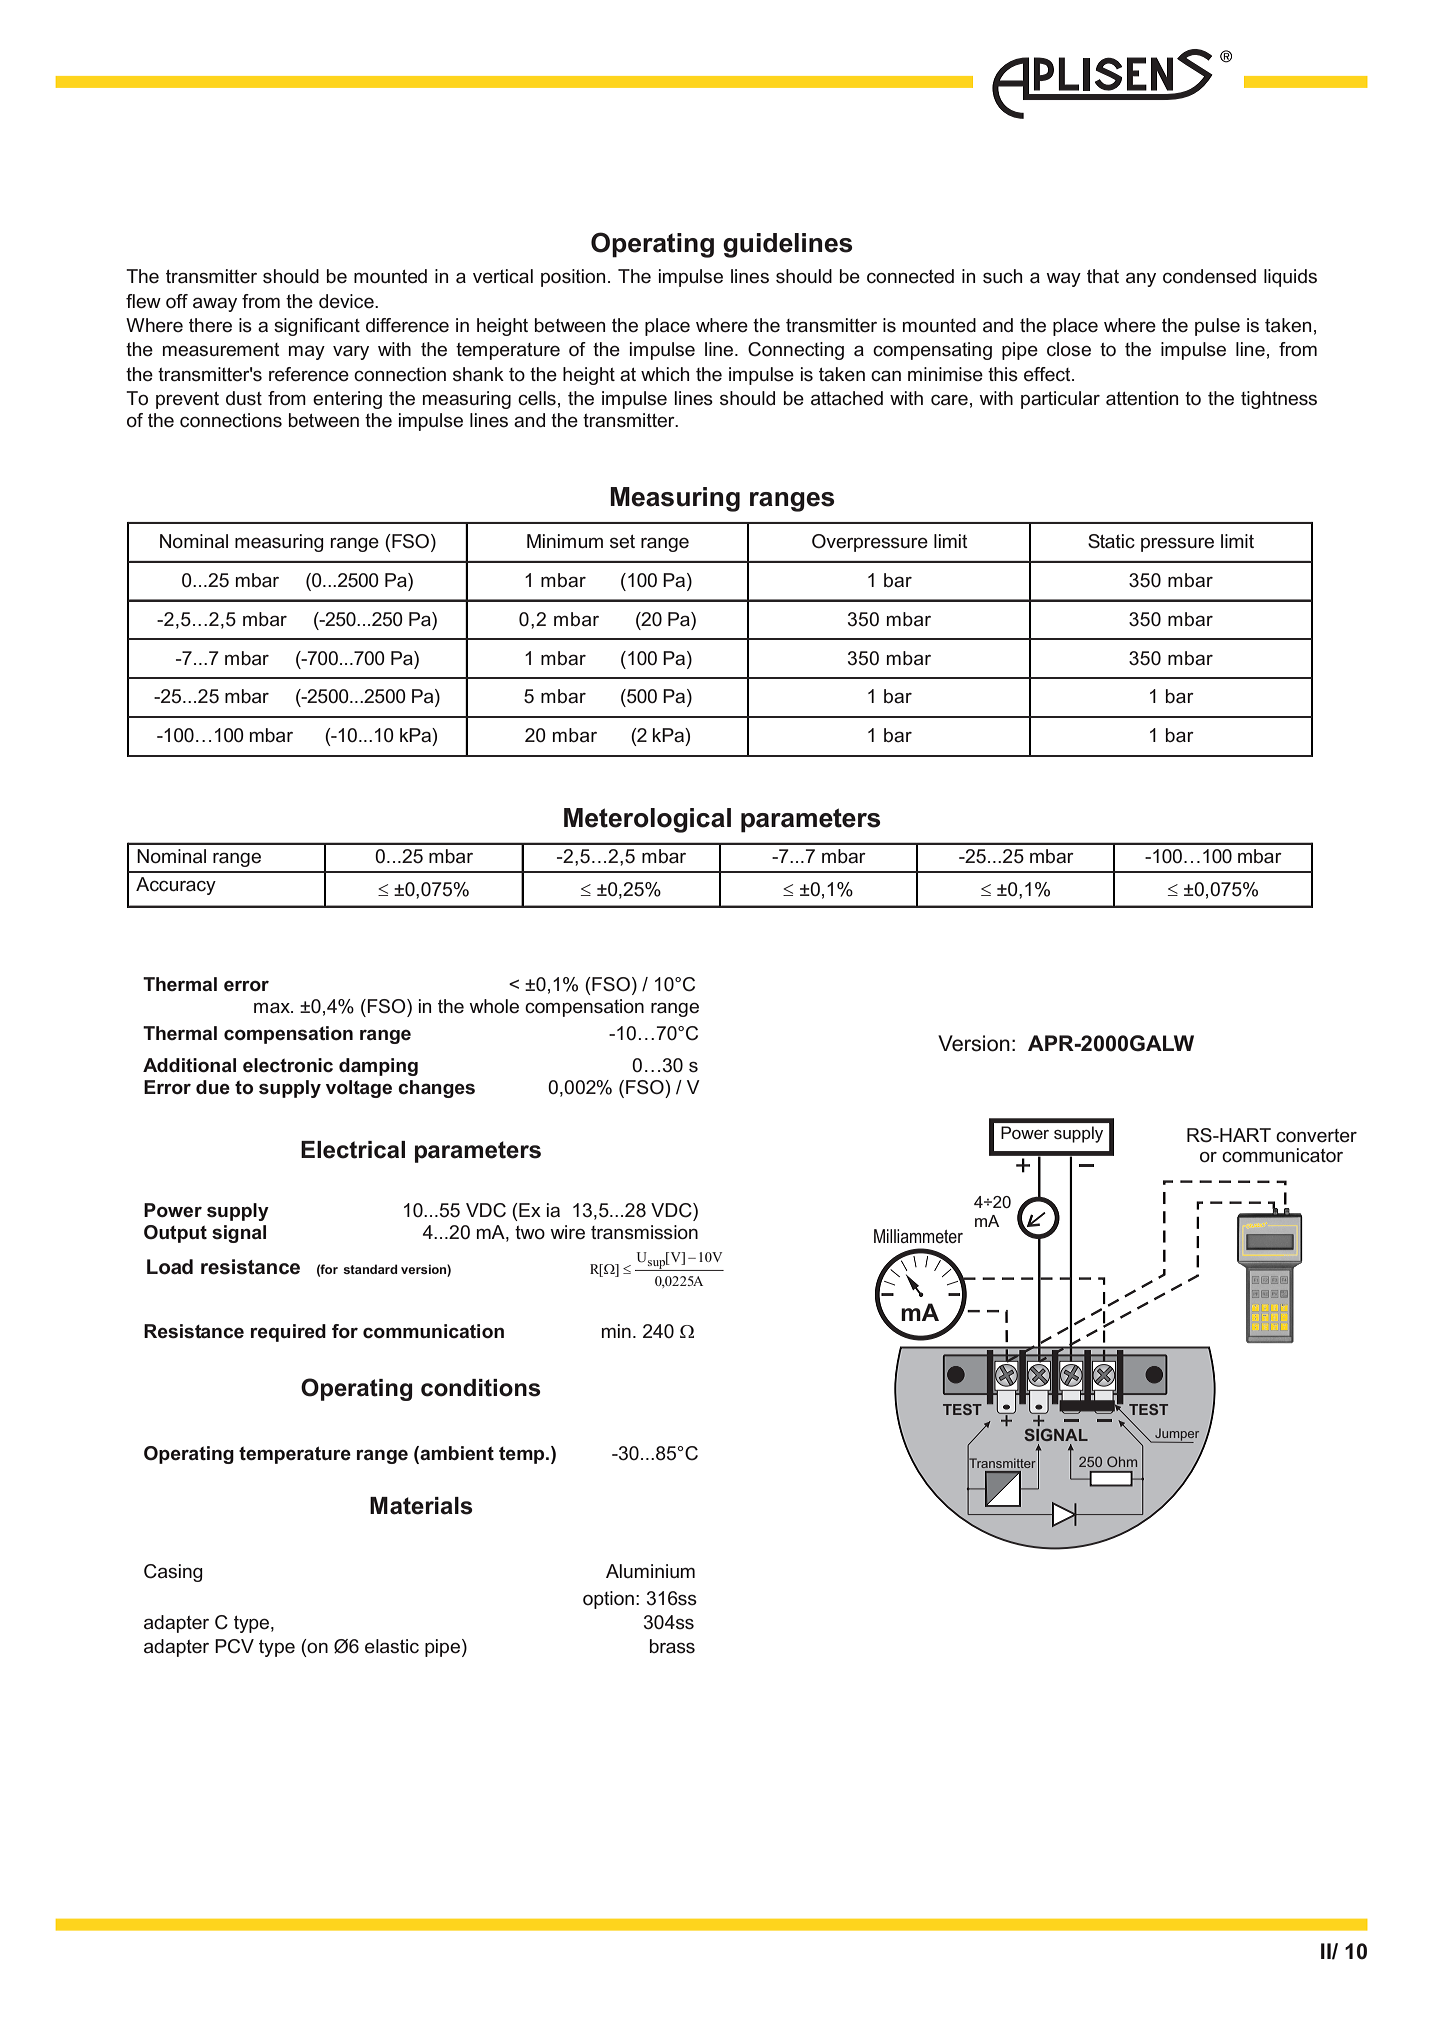  Describe the element at coordinates (1141, 279) in the screenshot. I see `any` at that location.
